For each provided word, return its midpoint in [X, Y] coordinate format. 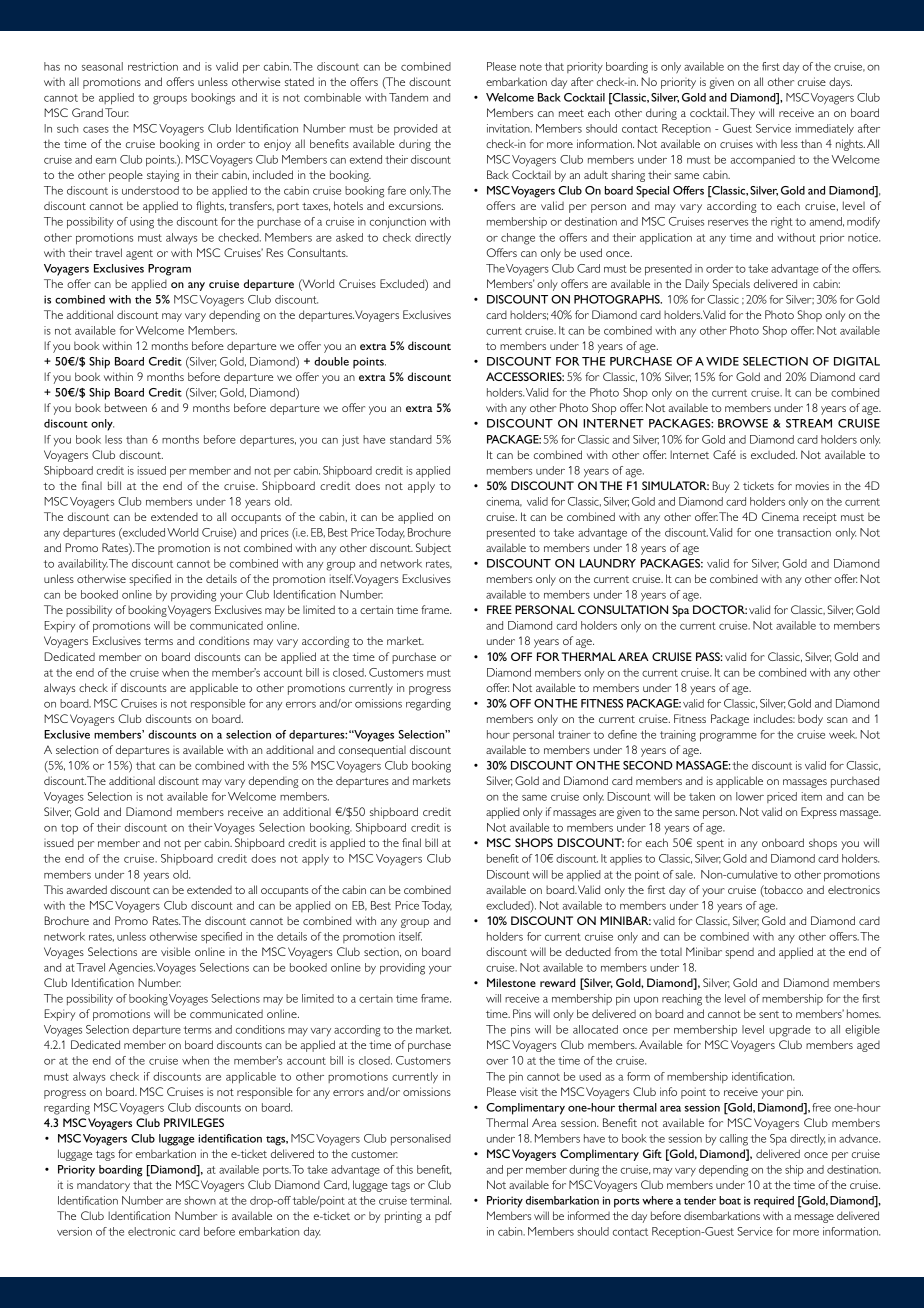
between [126, 407]
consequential [372, 751]
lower [750, 796]
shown [200, 1200]
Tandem [408, 97]
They [742, 114]
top [69, 829]
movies [812, 485]
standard [411, 439]
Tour [117, 112]
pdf [443, 1217]
